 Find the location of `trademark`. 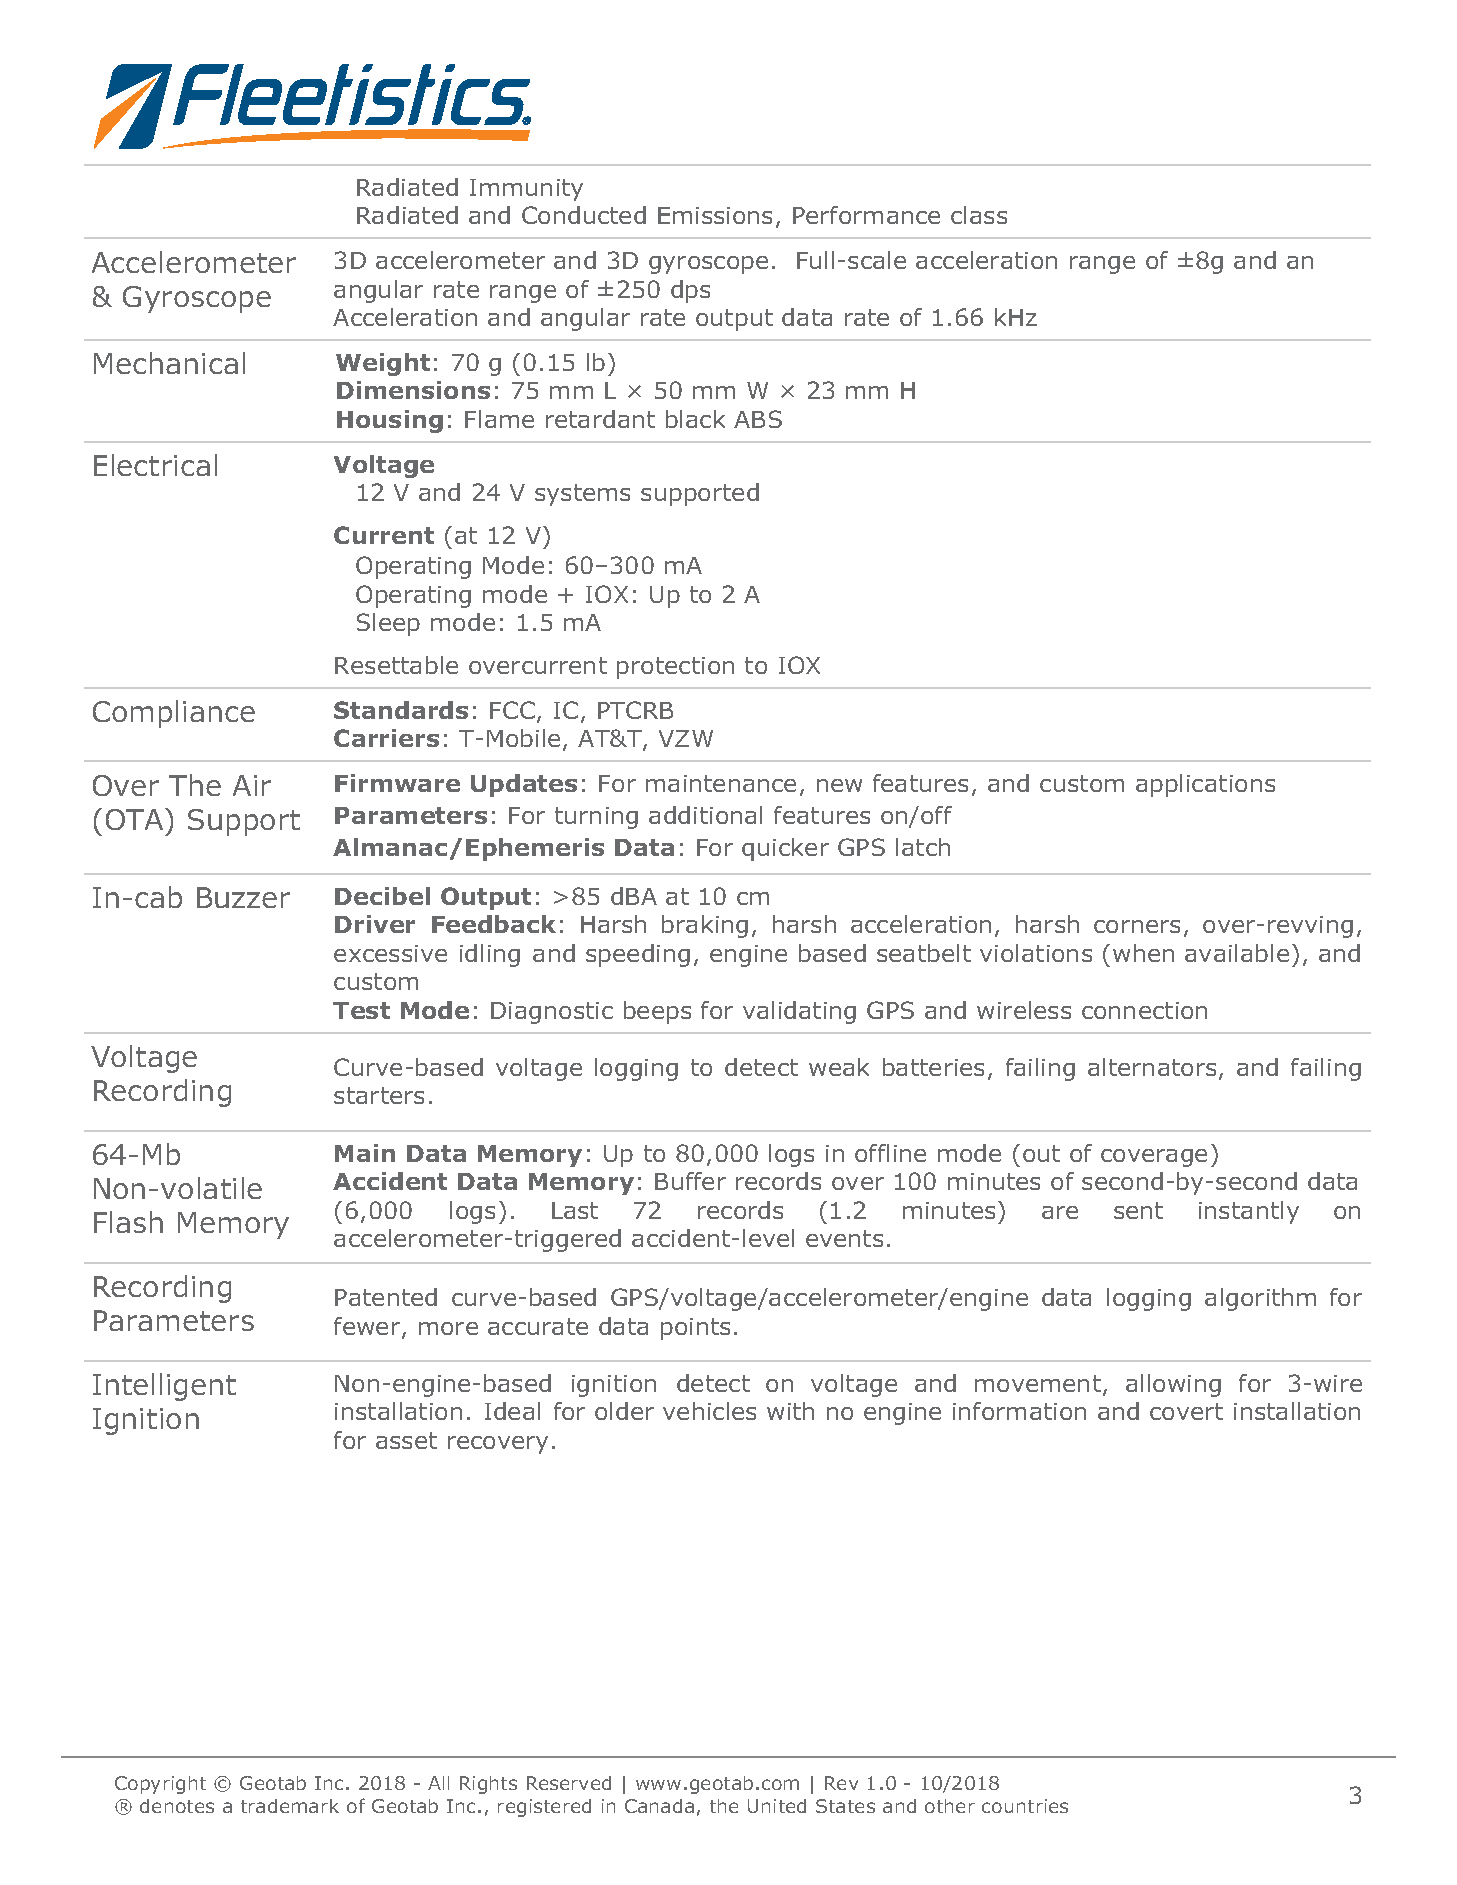

trademark is located at coordinates (290, 1806).
